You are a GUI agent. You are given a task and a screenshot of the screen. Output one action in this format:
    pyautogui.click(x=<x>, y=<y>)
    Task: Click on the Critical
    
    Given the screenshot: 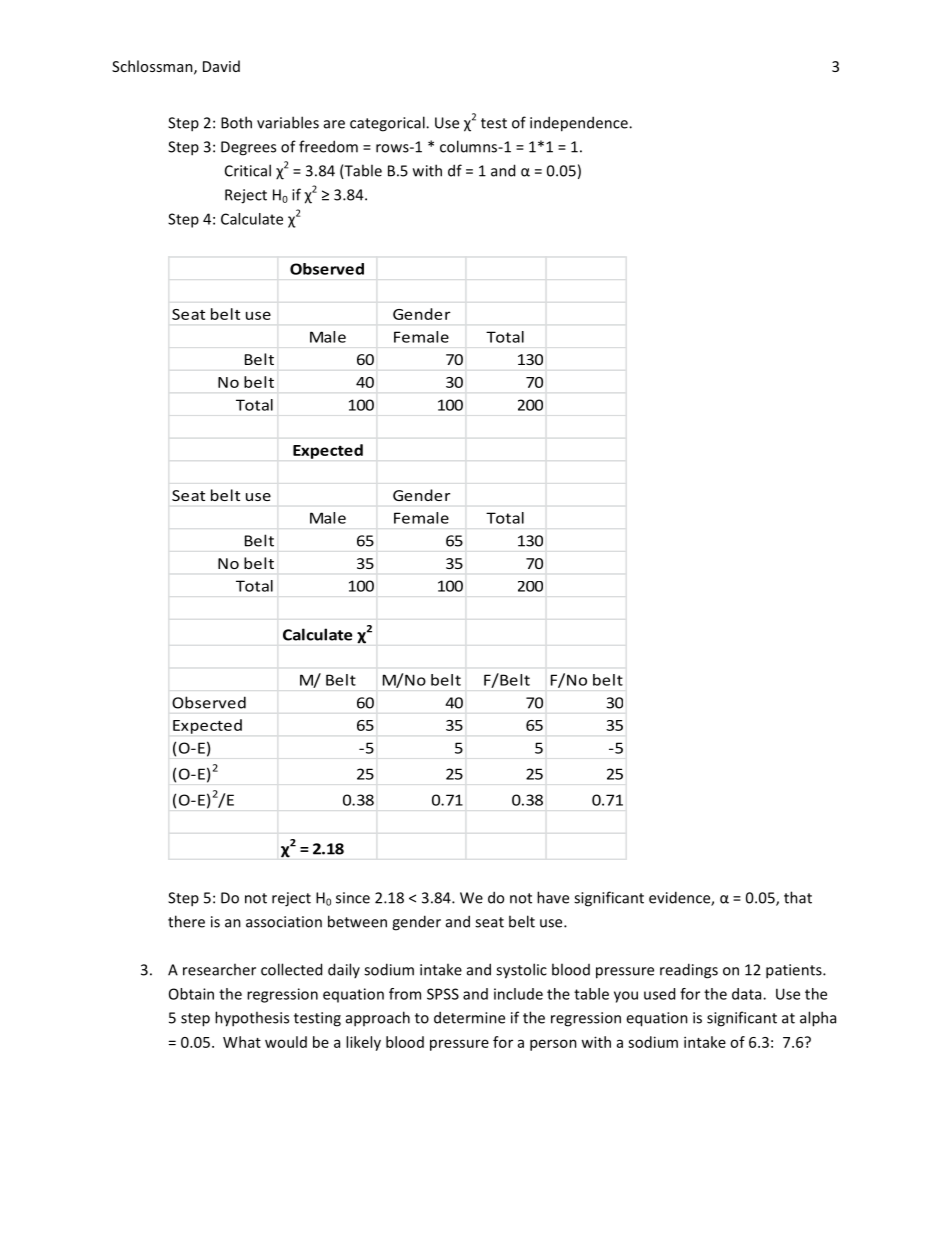 What is the action you would take?
    pyautogui.click(x=248, y=170)
